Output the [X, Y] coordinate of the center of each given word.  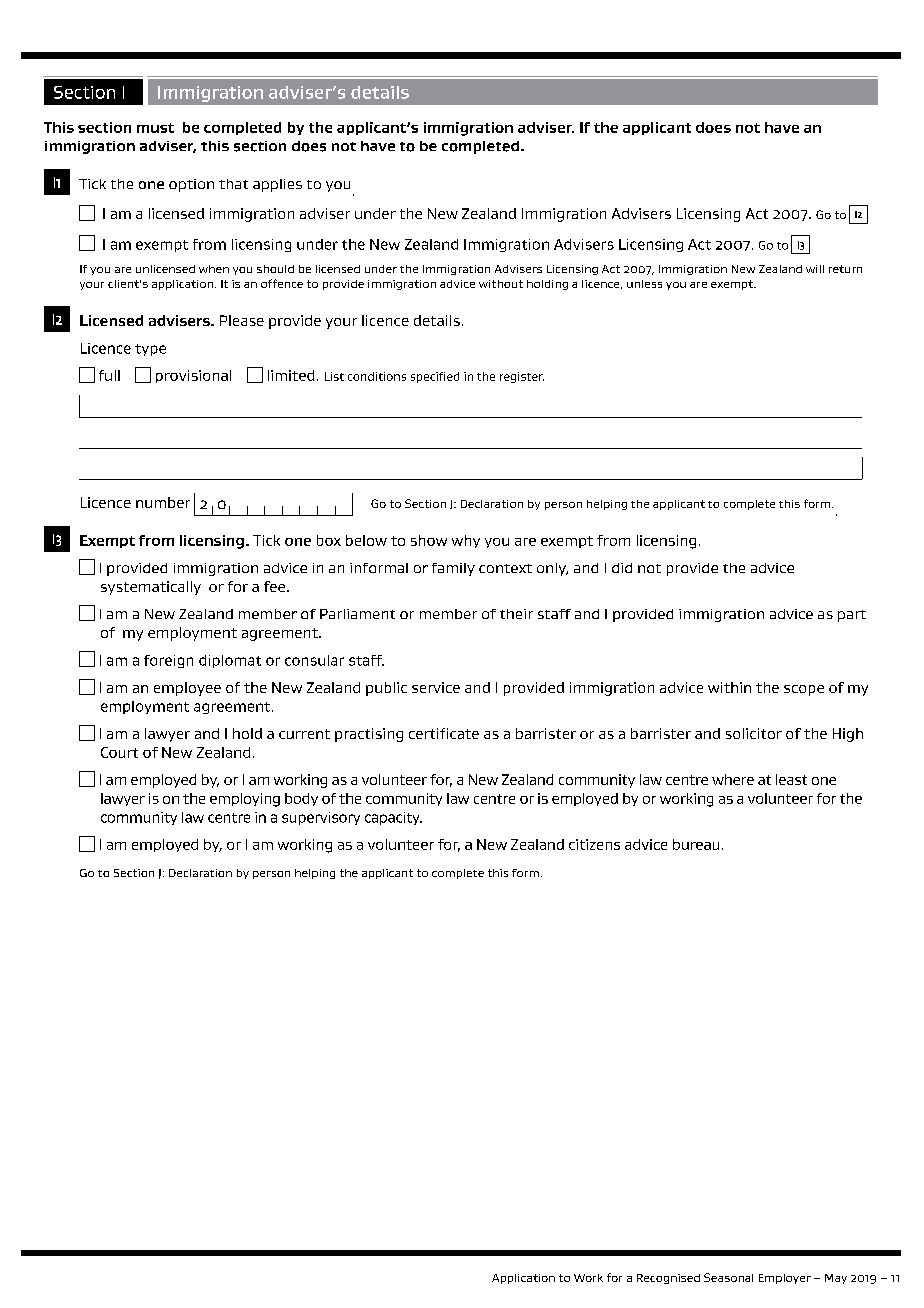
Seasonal [728, 1277]
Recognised [668, 1279]
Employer [785, 1279]
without [501, 284]
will [815, 269]
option [191, 185]
